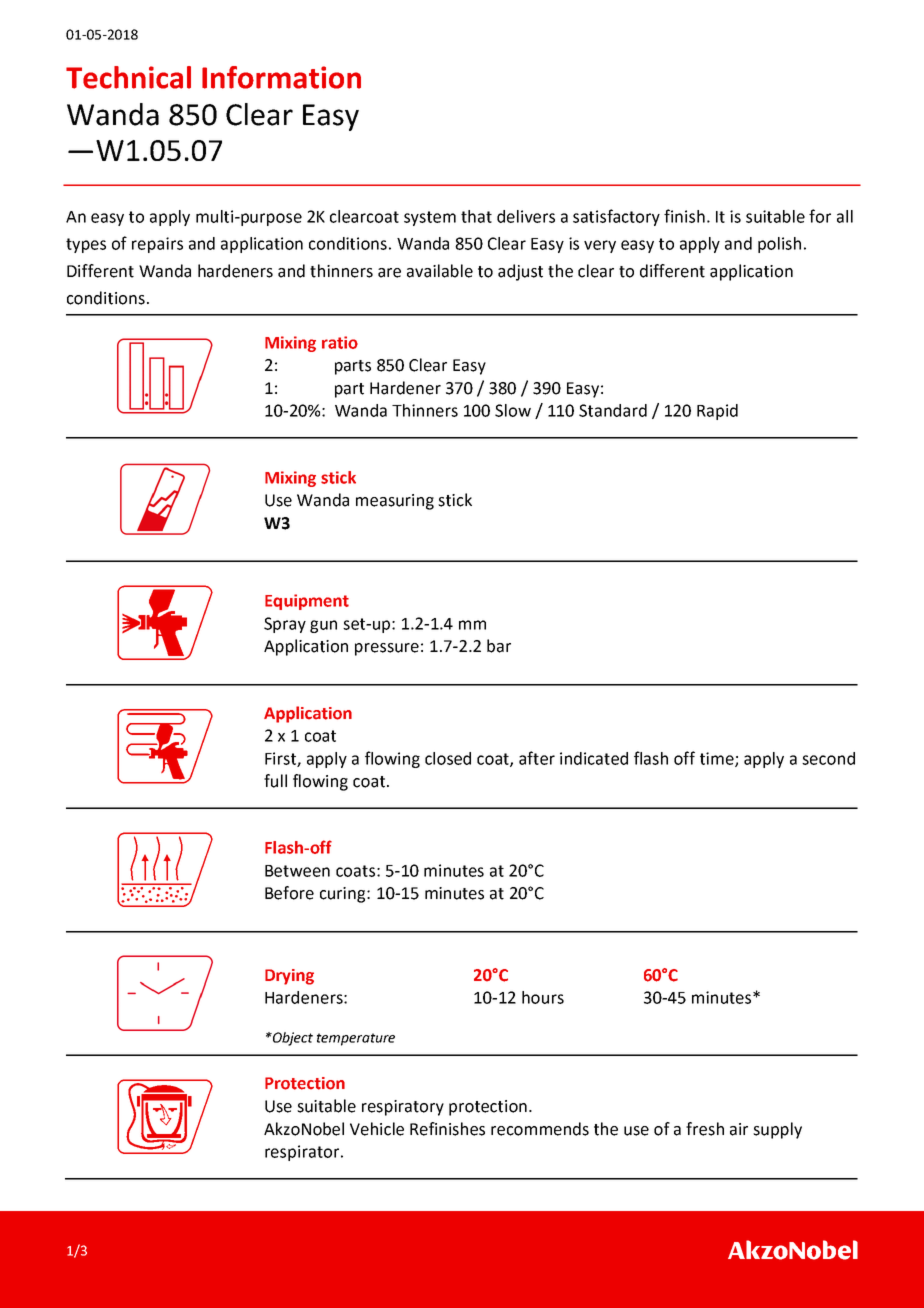 The image size is (924, 1308). What do you see at coordinates (356, 1039) in the screenshot?
I see `temperature` at bounding box center [356, 1039].
